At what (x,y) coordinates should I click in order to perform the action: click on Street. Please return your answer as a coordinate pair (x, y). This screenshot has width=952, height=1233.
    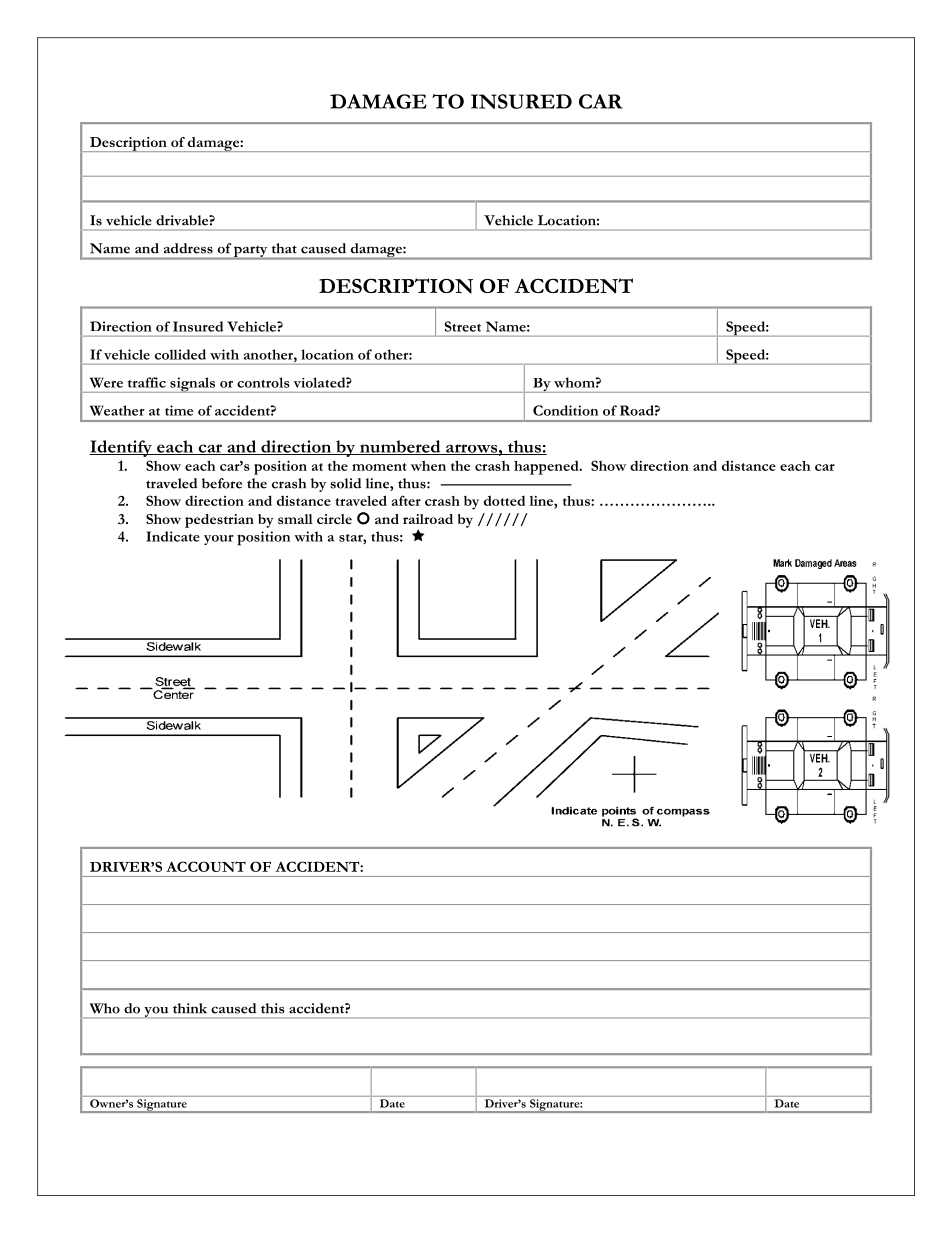
    Looking at the image, I should click on (462, 326).
